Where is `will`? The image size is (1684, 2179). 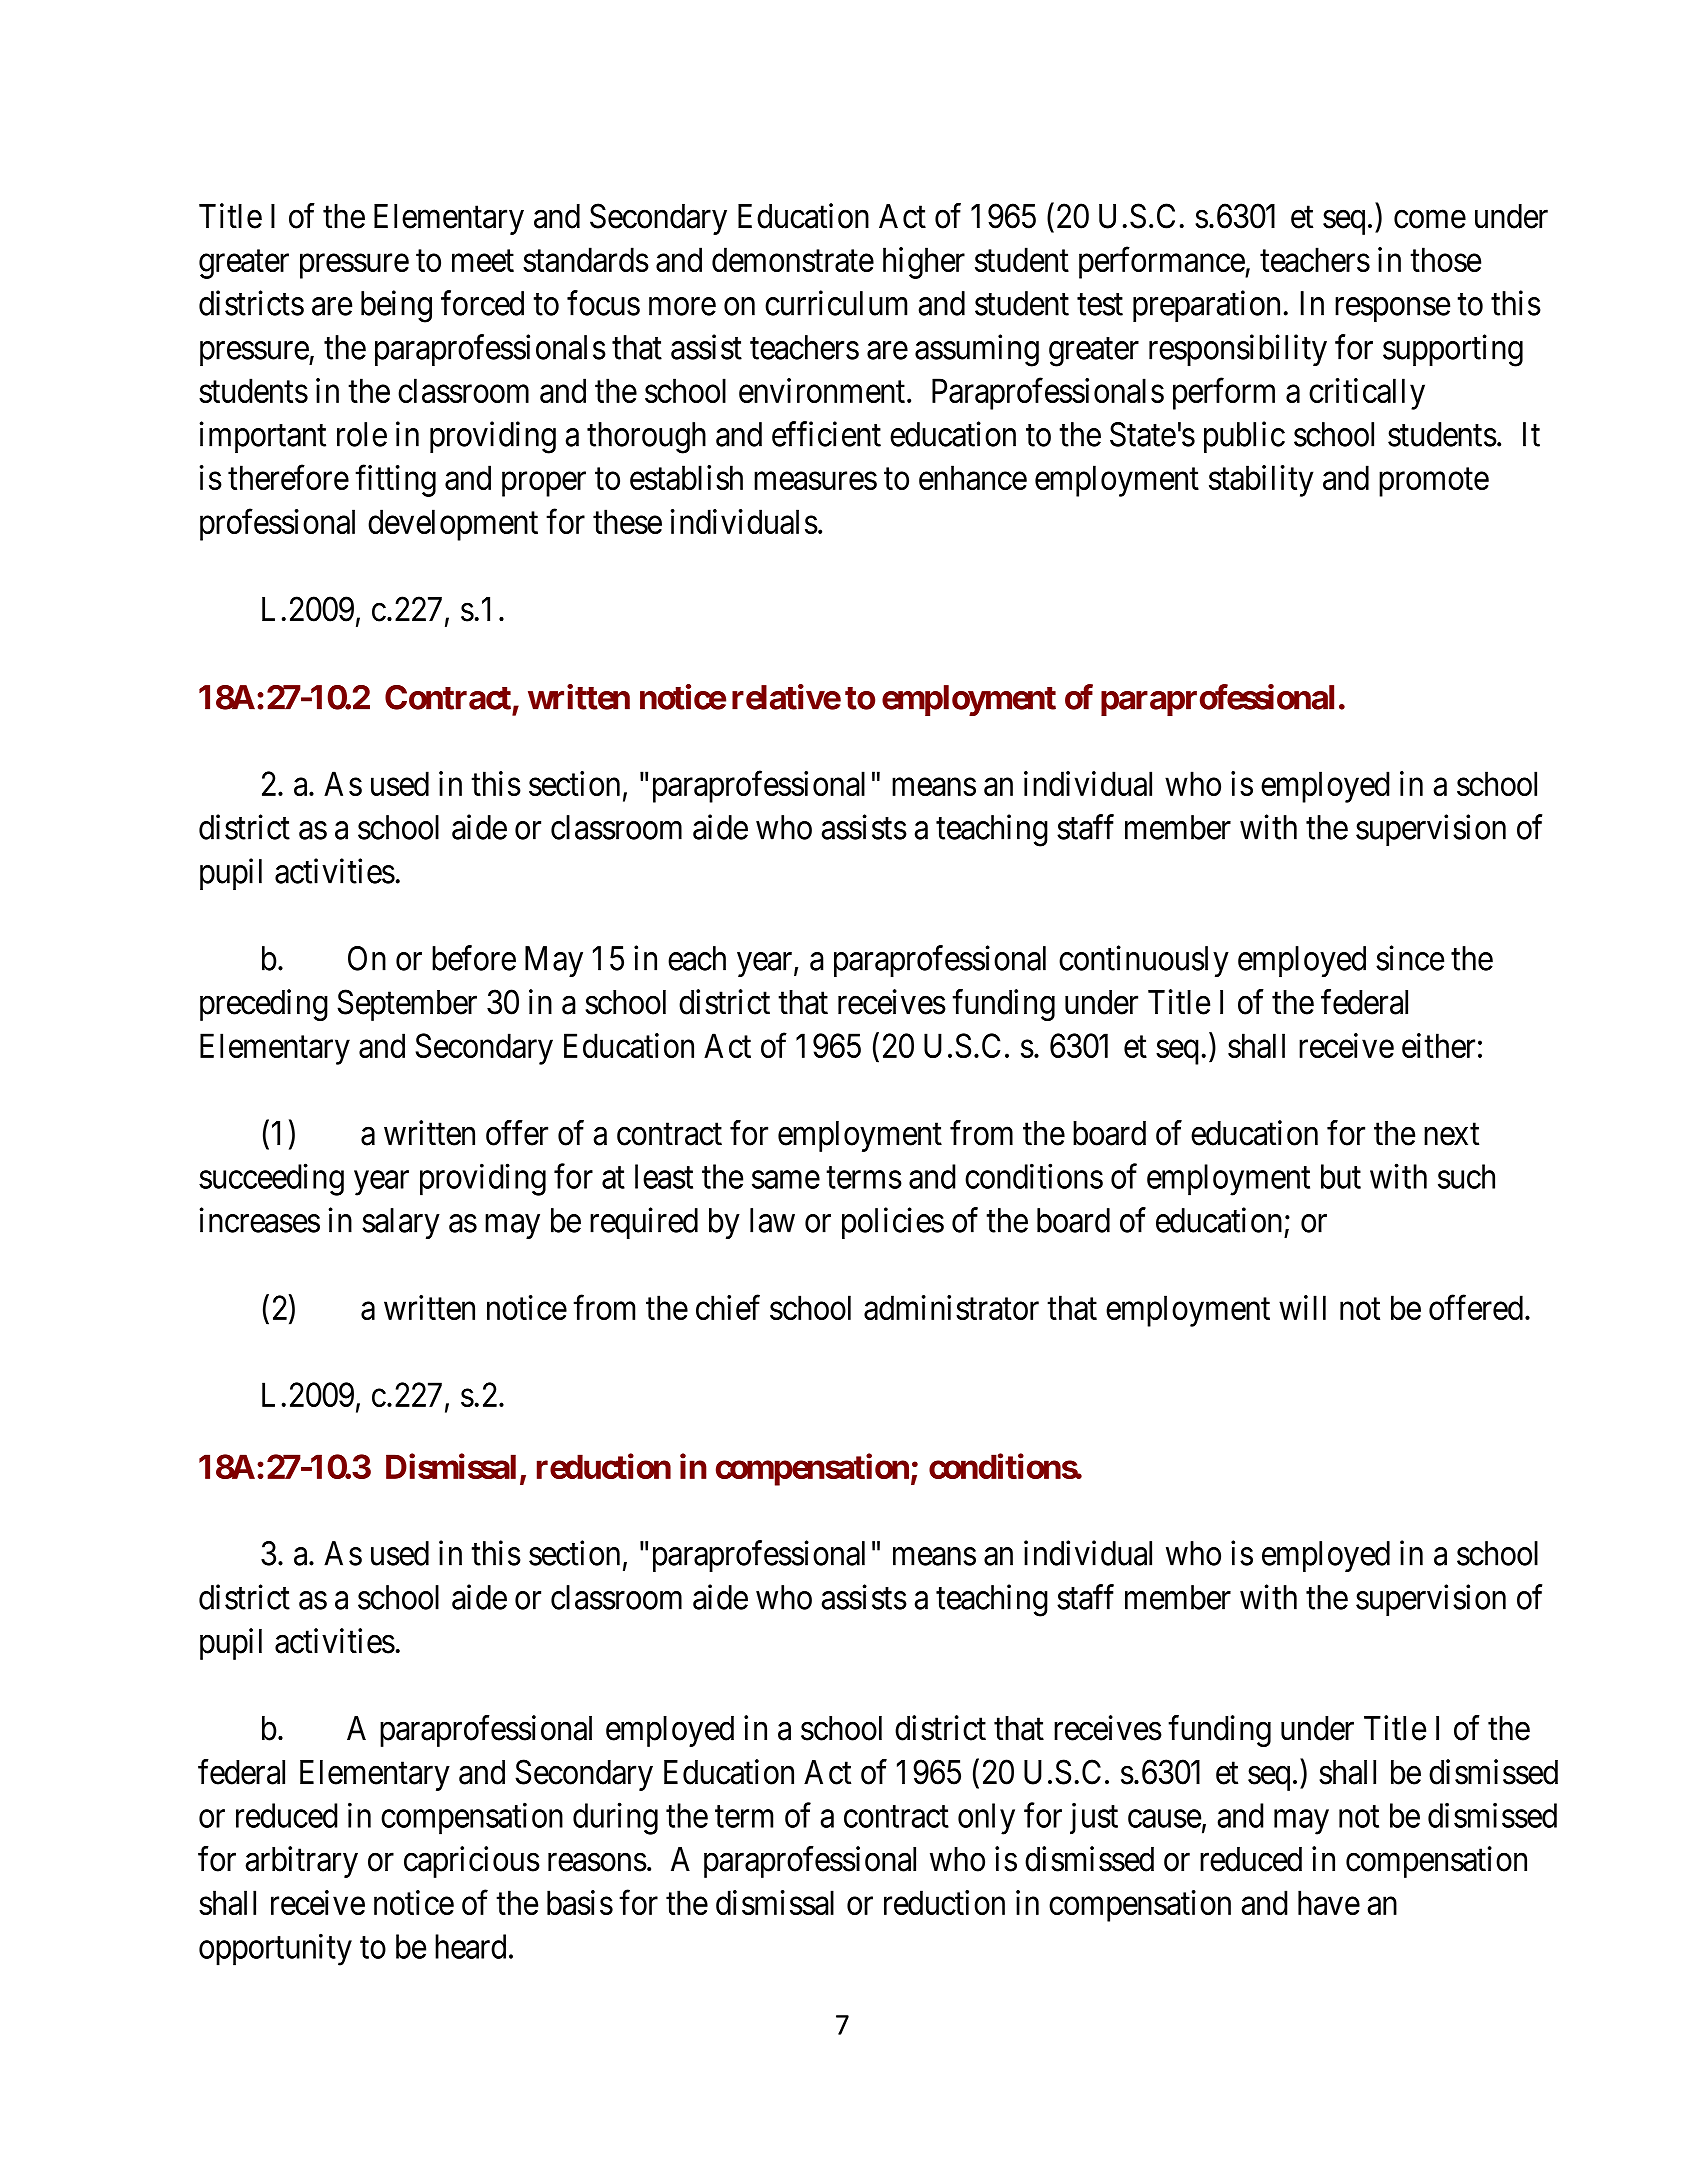
will is located at coordinates (1302, 1307).
